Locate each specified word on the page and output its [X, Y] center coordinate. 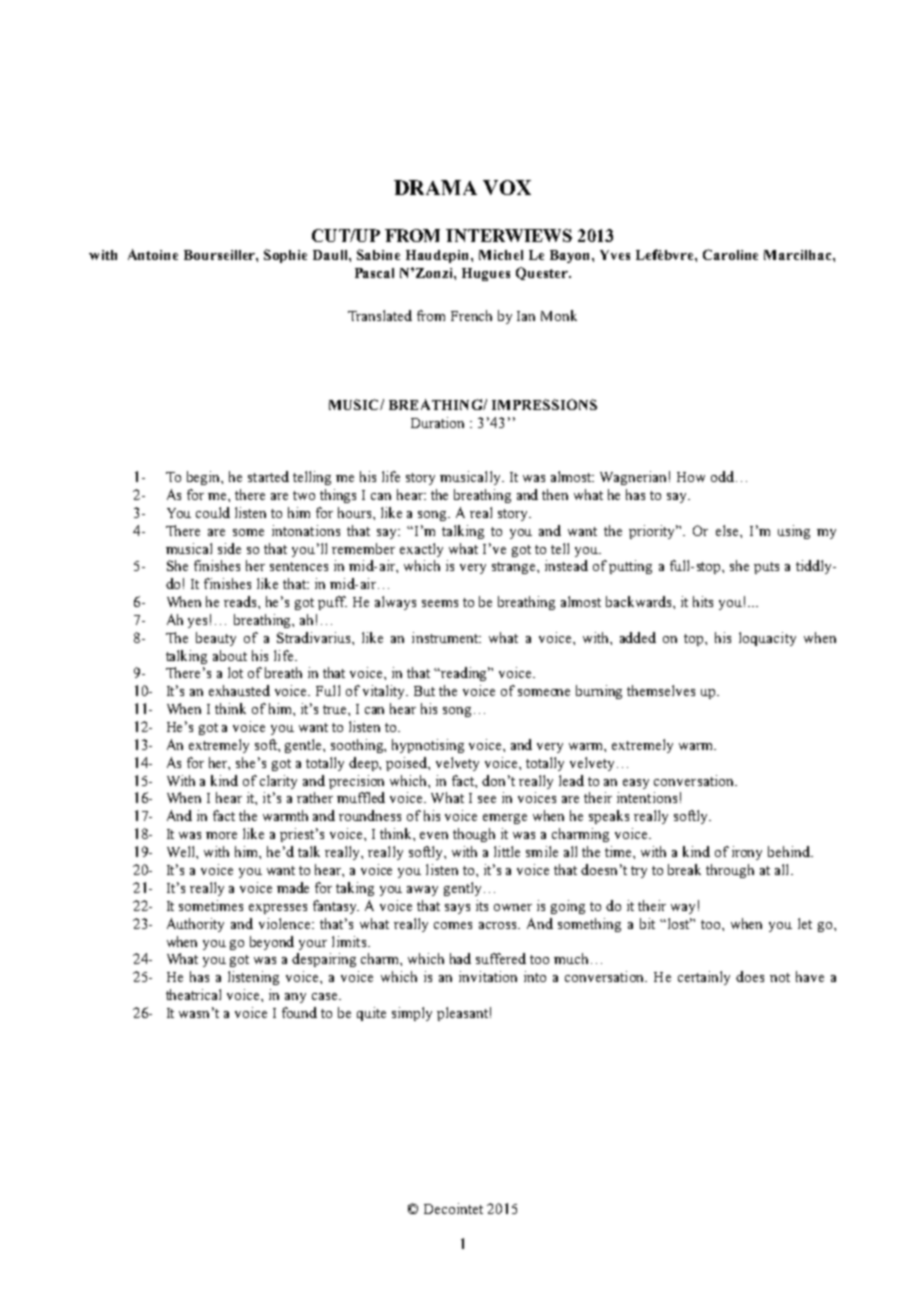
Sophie [285, 256]
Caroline [730, 254]
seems [440, 603]
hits [703, 601]
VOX [507, 187]
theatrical [193, 994]
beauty [216, 639]
